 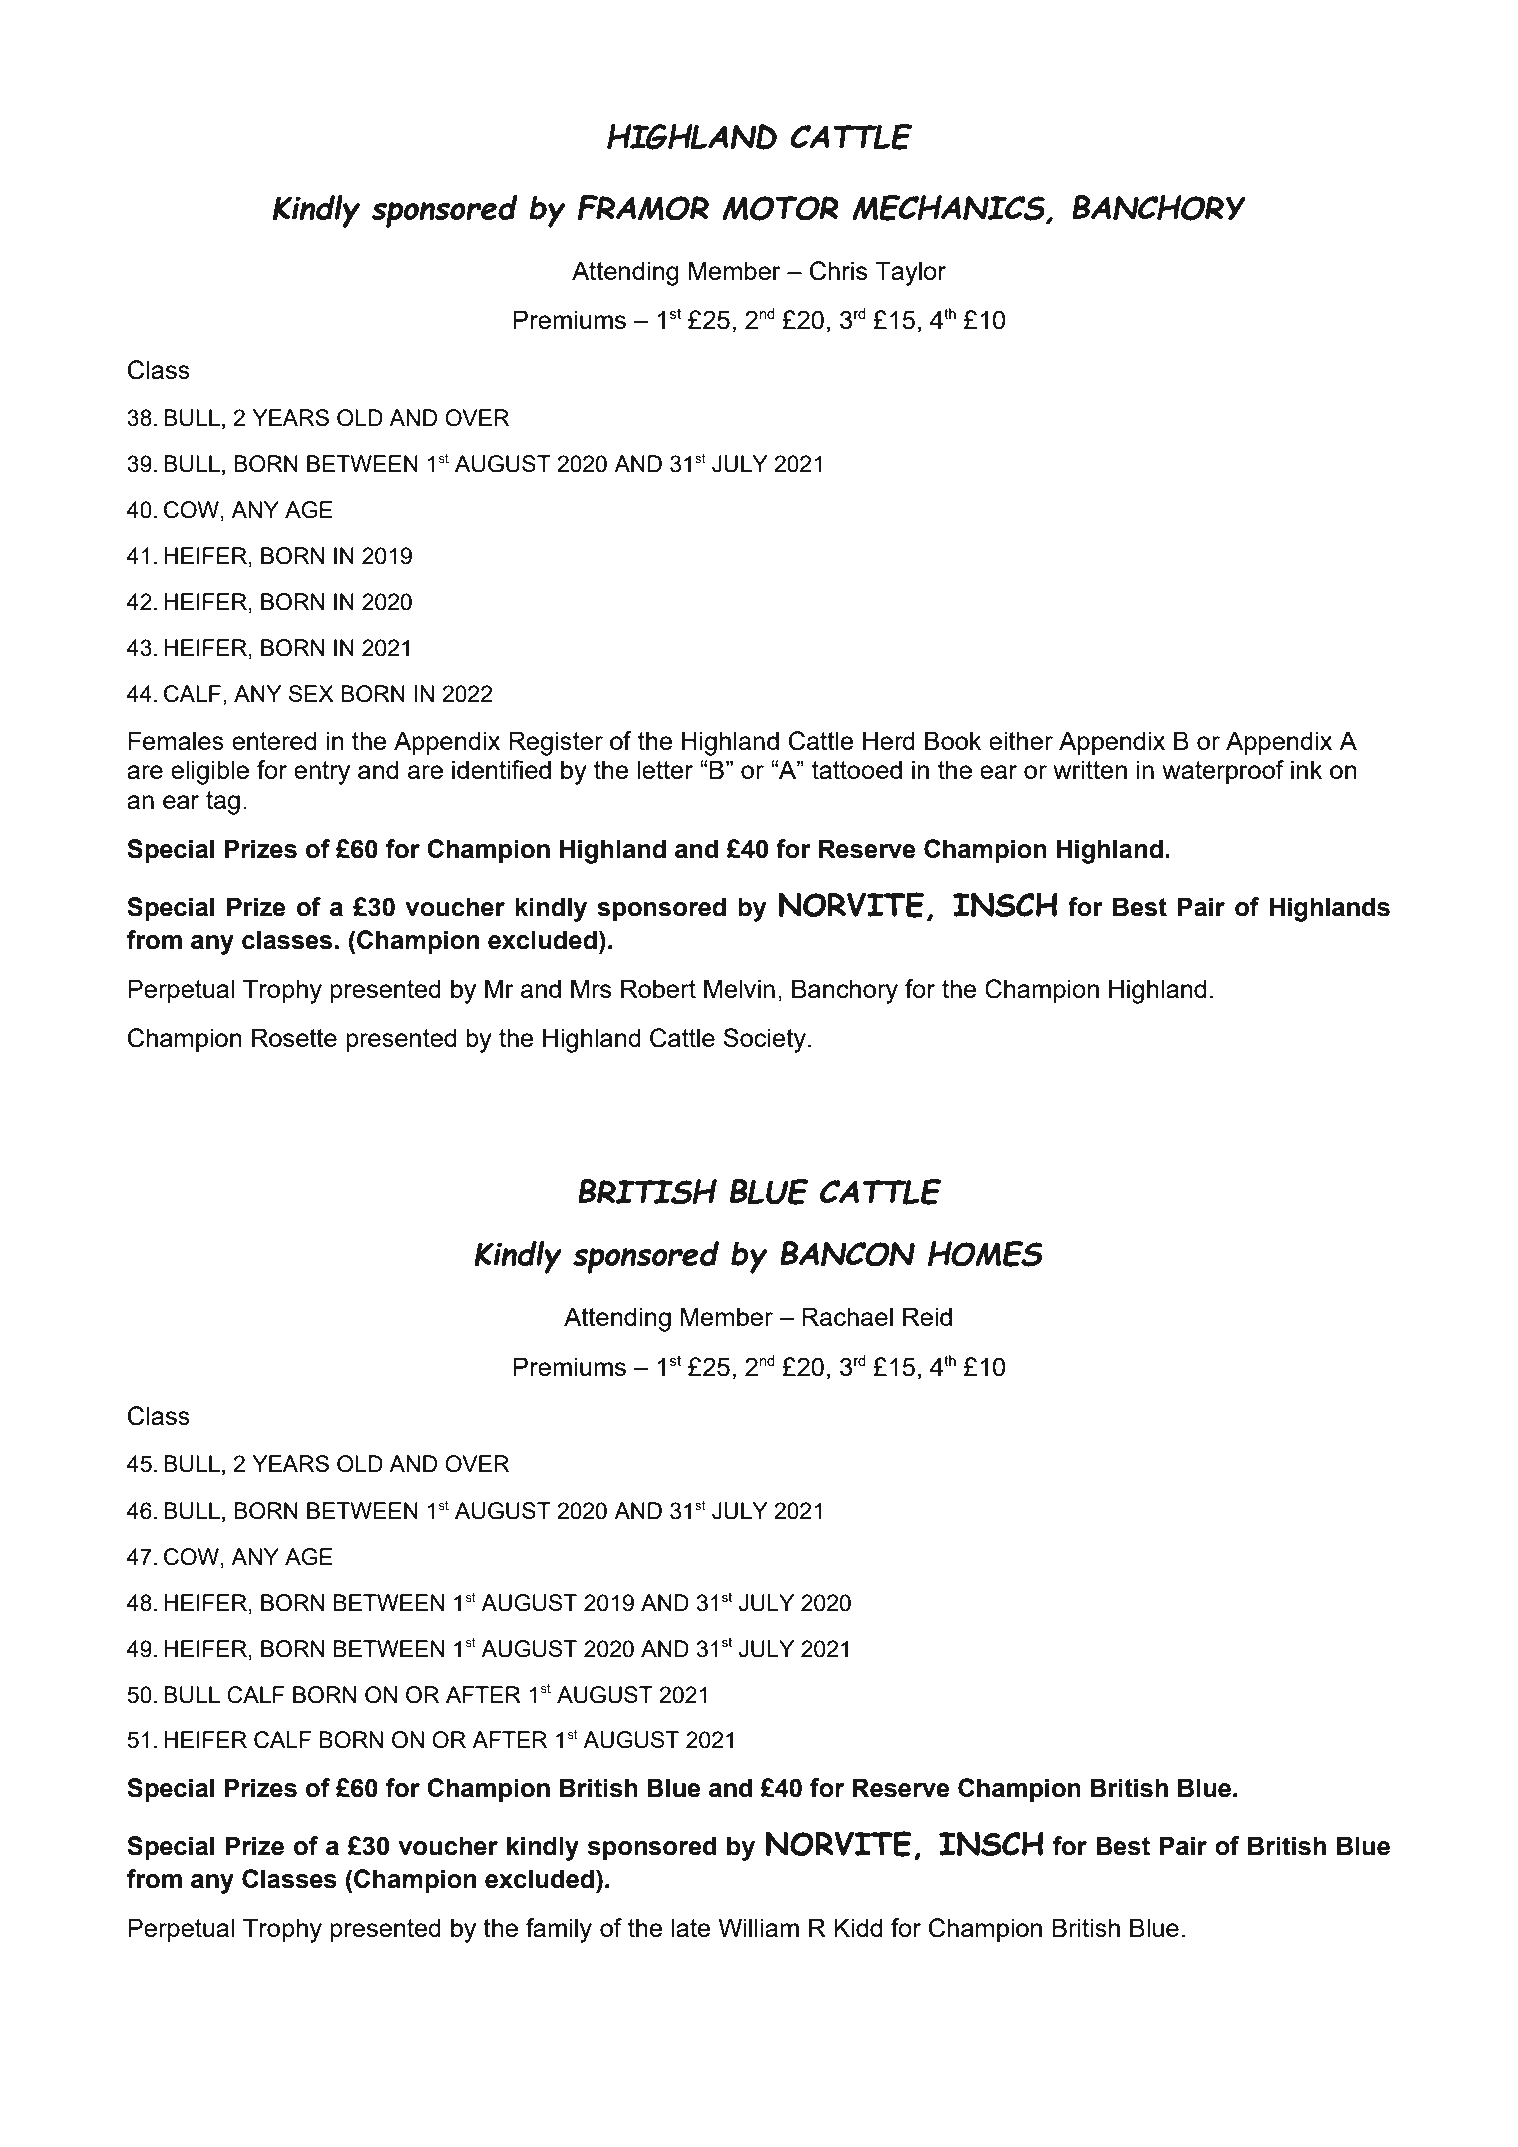 I want to click on MOTOR, so click(x=780, y=208).
